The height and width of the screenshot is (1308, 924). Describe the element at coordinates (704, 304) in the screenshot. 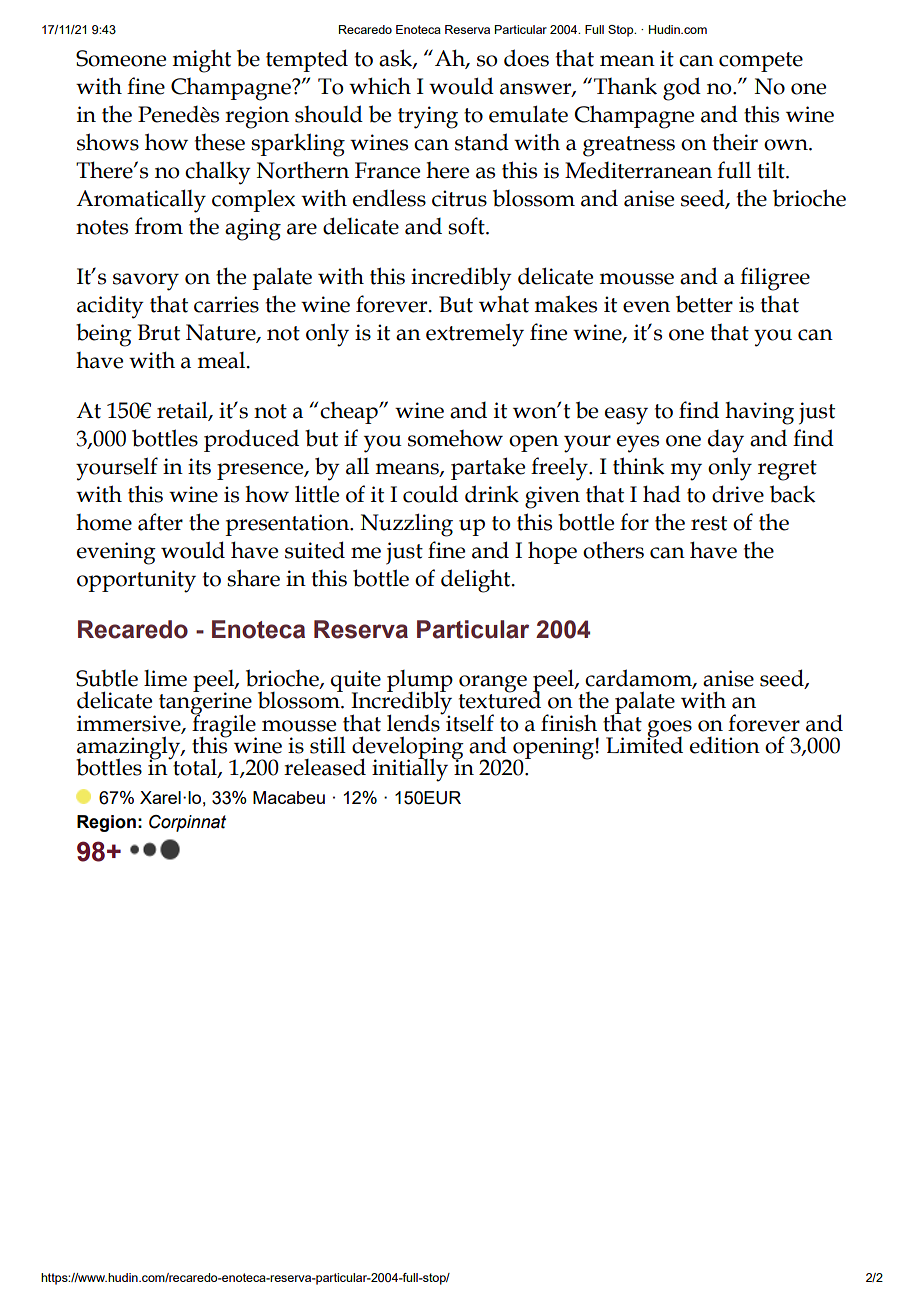

I see `better` at that location.
